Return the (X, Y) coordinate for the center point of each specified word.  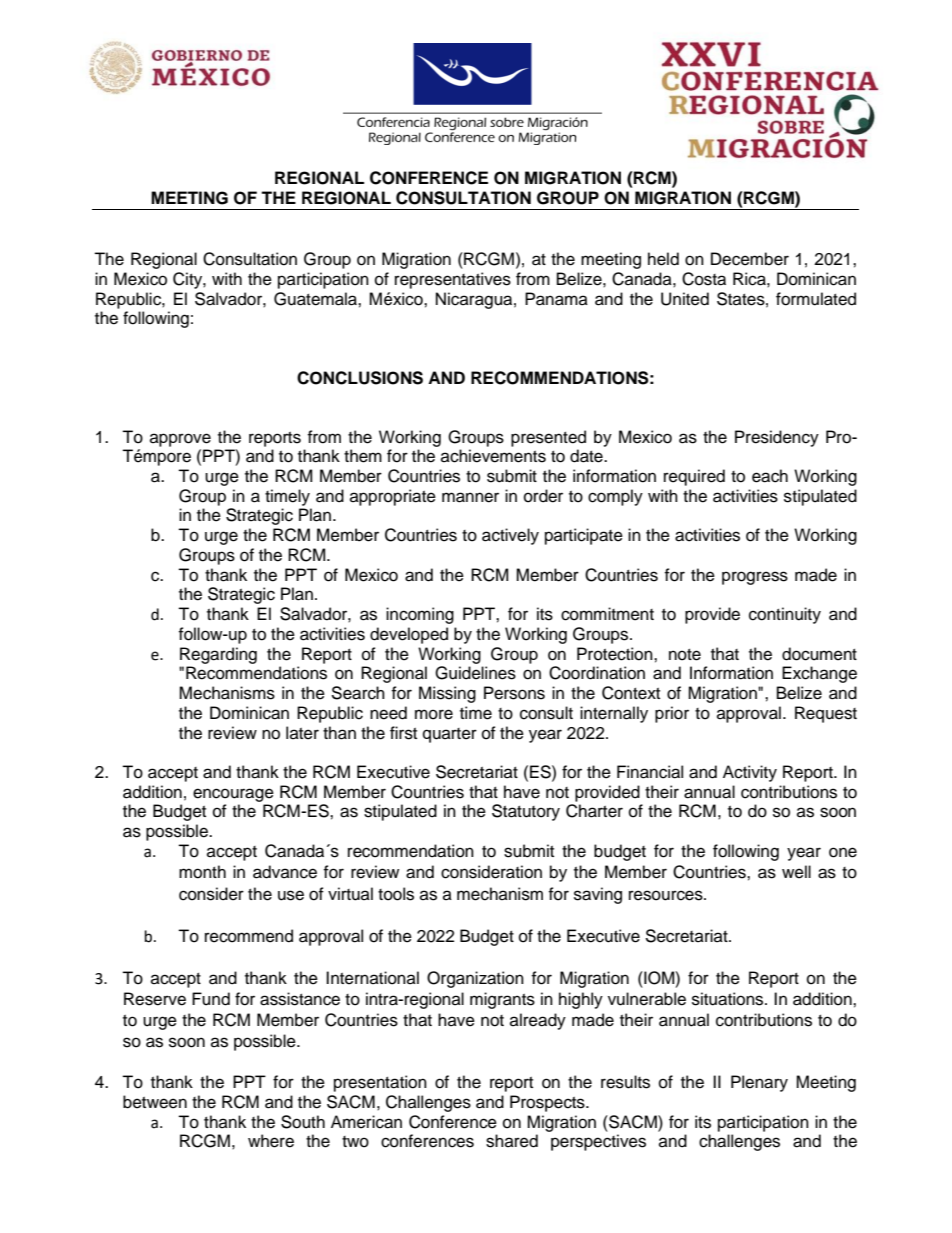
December (750, 259)
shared (512, 1141)
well (796, 872)
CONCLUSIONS (360, 378)
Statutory (526, 812)
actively (510, 536)
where (271, 1141)
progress (755, 578)
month (202, 872)
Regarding (218, 655)
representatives (453, 280)
